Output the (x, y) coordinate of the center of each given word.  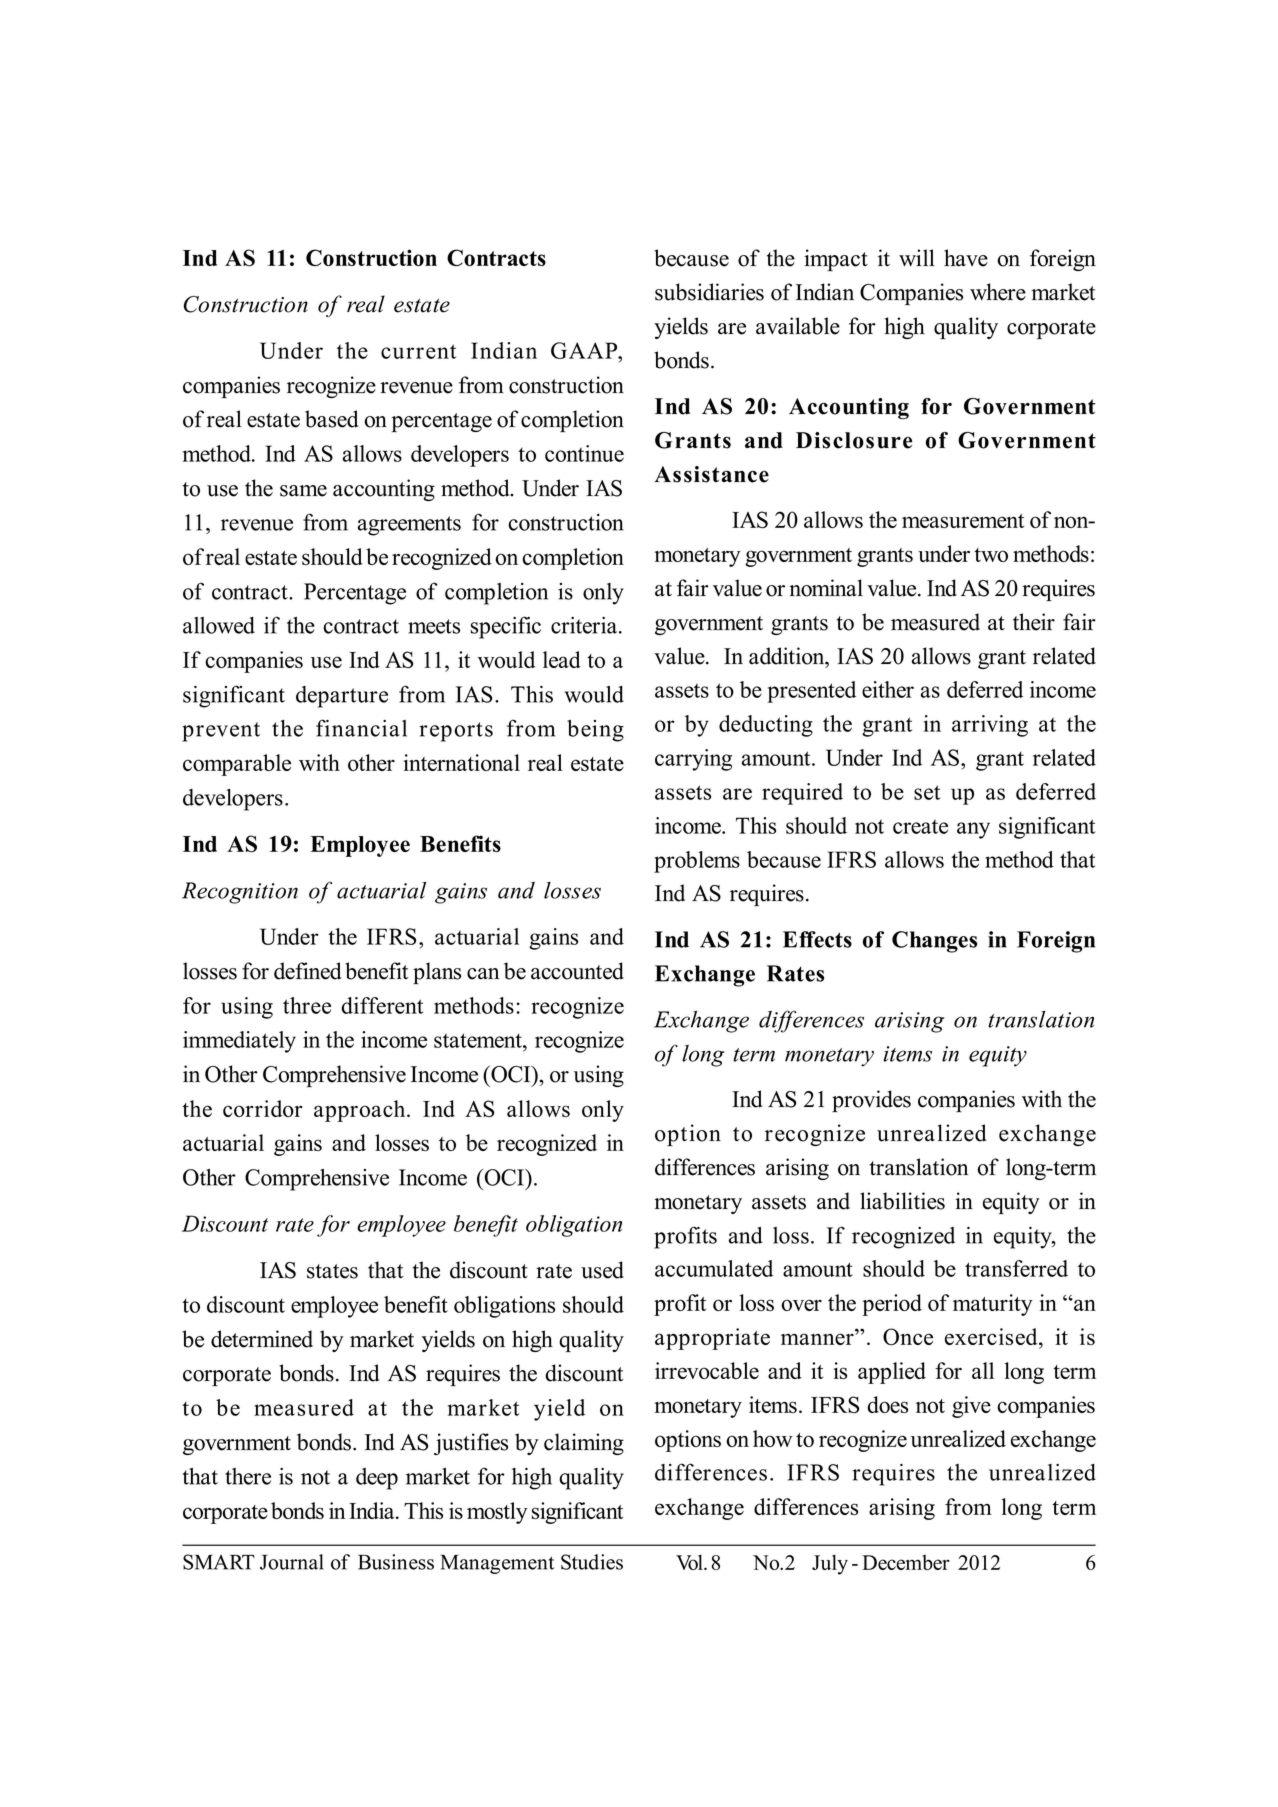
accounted (577, 971)
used (602, 1270)
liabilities (902, 1201)
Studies (592, 1562)
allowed (219, 625)
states (332, 1271)
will (917, 257)
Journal (292, 1562)
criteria (584, 625)
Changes (934, 942)
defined (307, 971)
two (991, 555)
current (418, 351)
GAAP (585, 350)
